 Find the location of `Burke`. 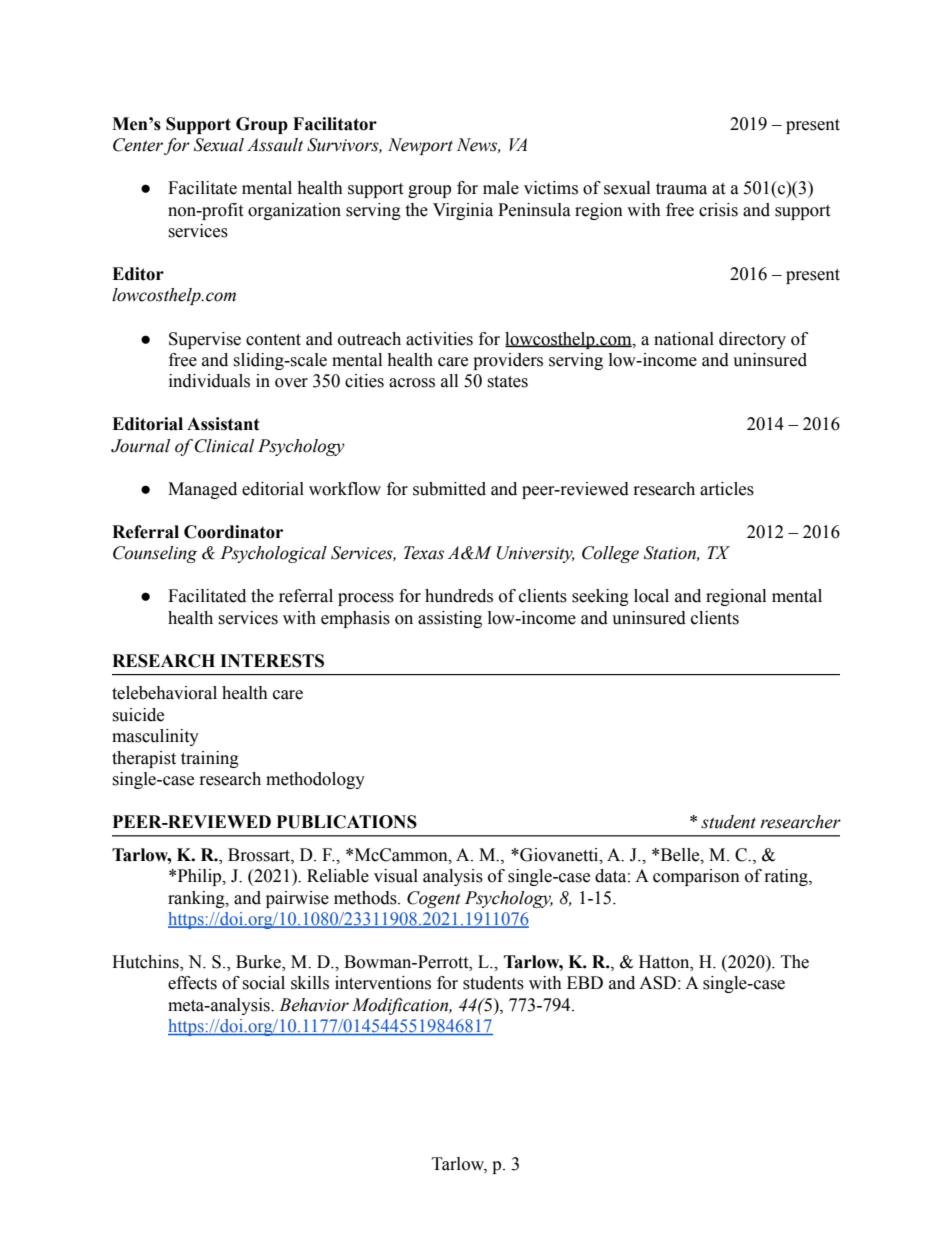

Burke is located at coordinates (259, 963).
